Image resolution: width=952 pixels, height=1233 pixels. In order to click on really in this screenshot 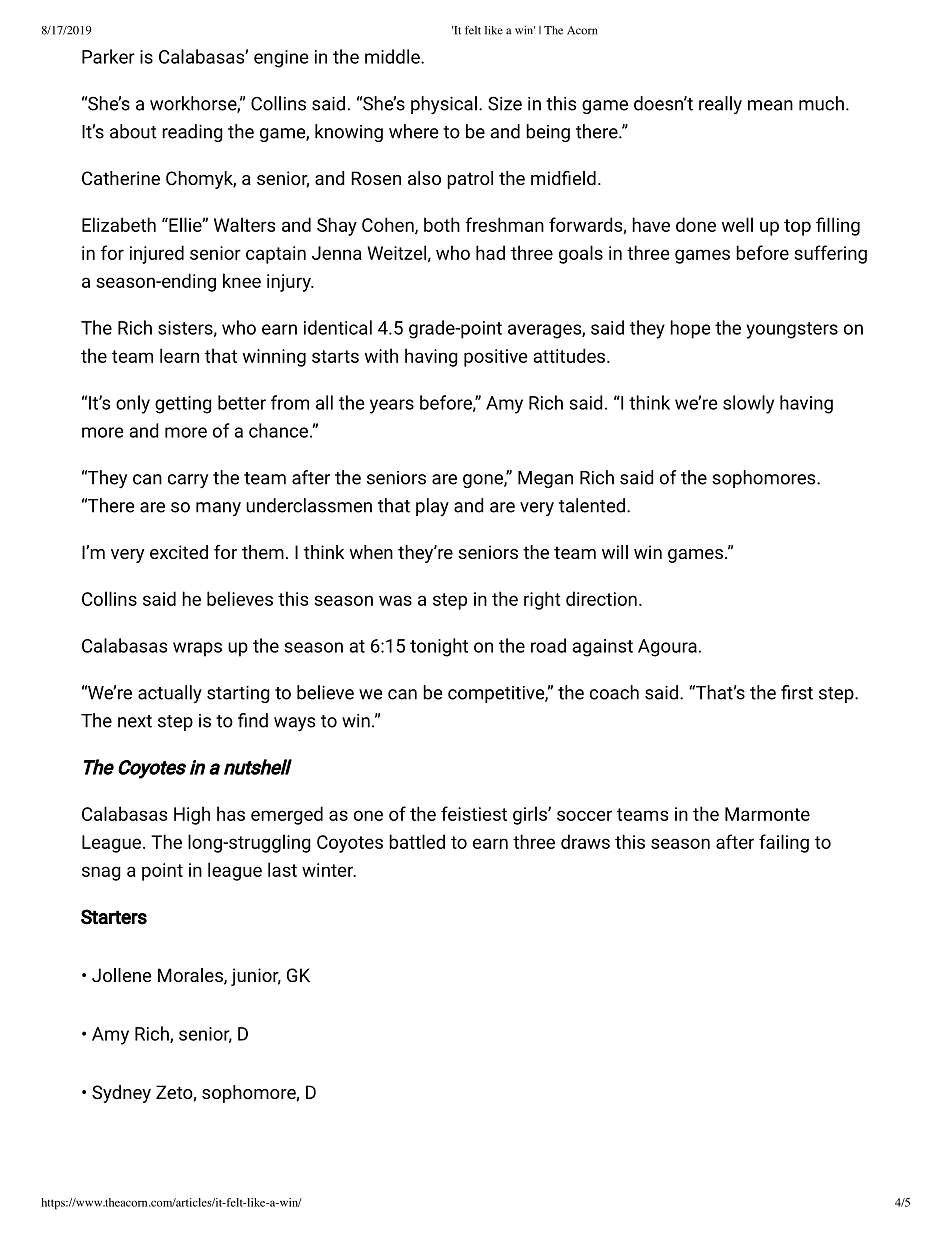, I will do `click(720, 105)`.
